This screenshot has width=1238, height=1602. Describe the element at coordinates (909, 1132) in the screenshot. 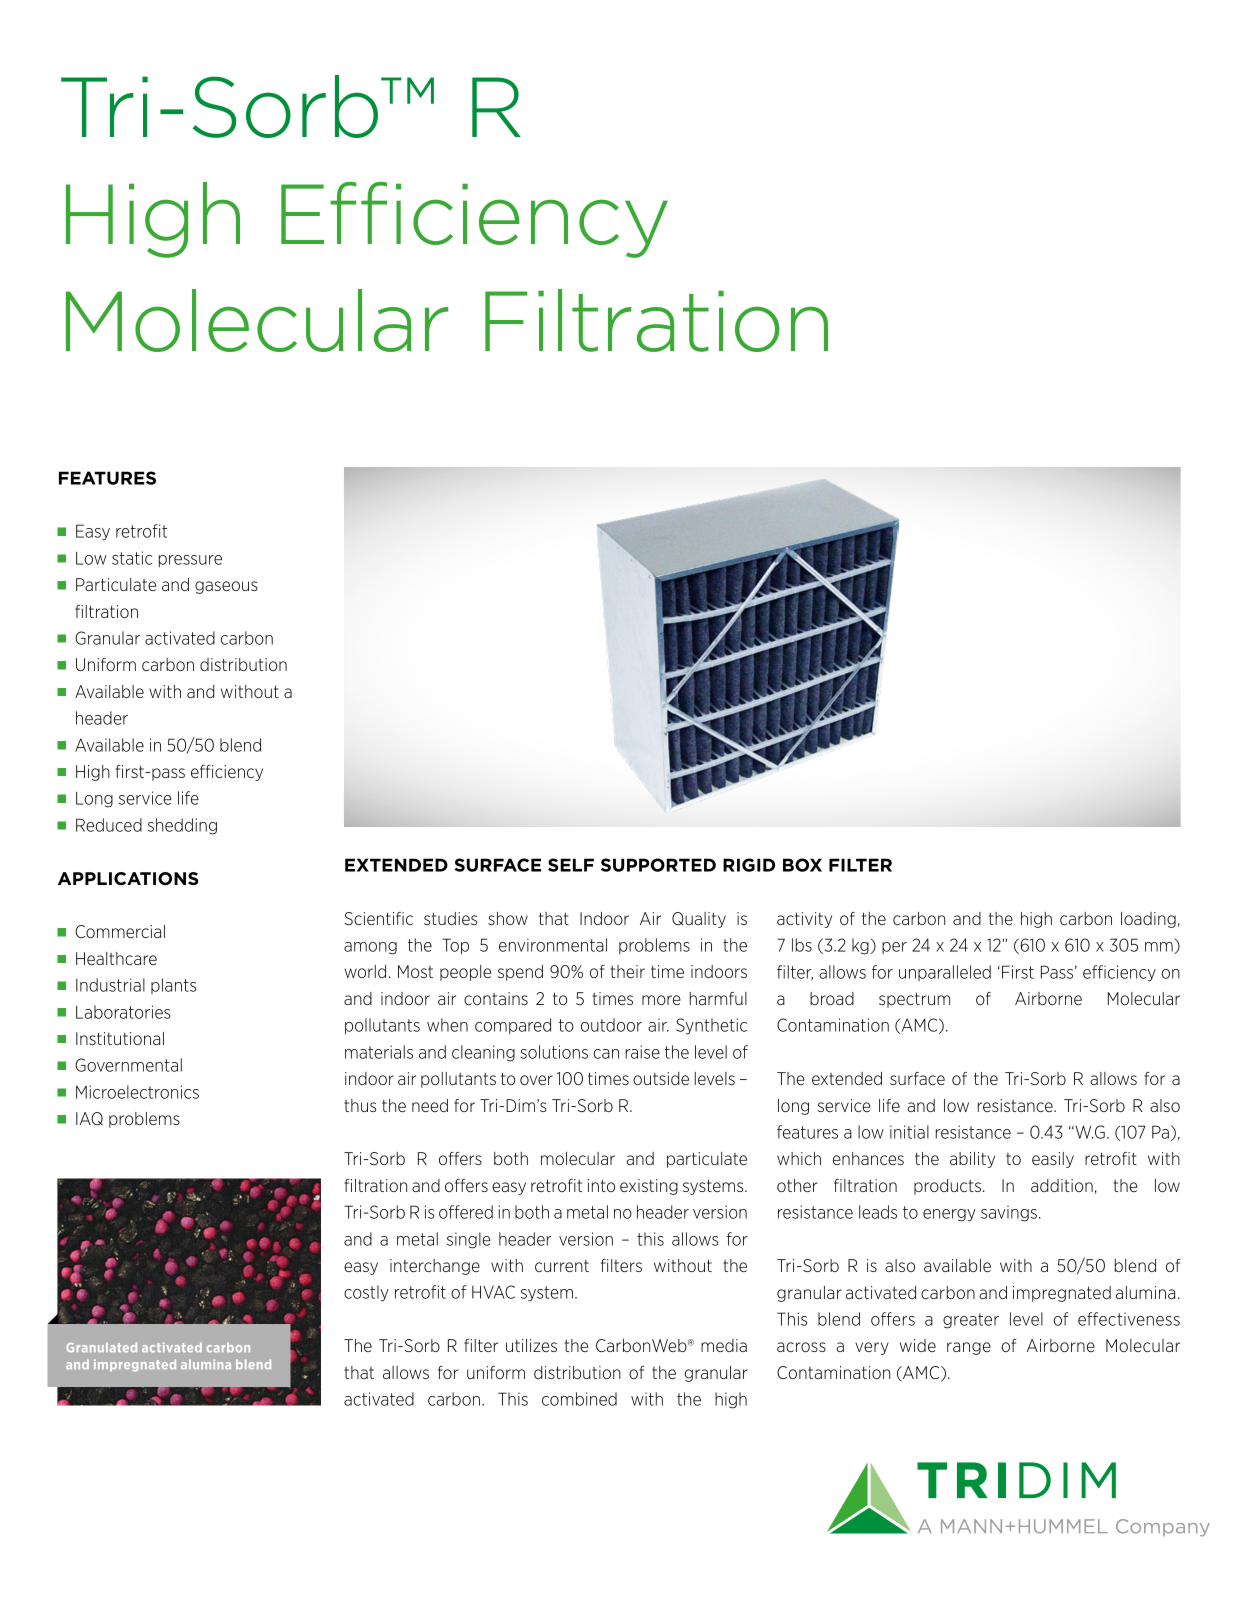

I see `initial` at that location.
